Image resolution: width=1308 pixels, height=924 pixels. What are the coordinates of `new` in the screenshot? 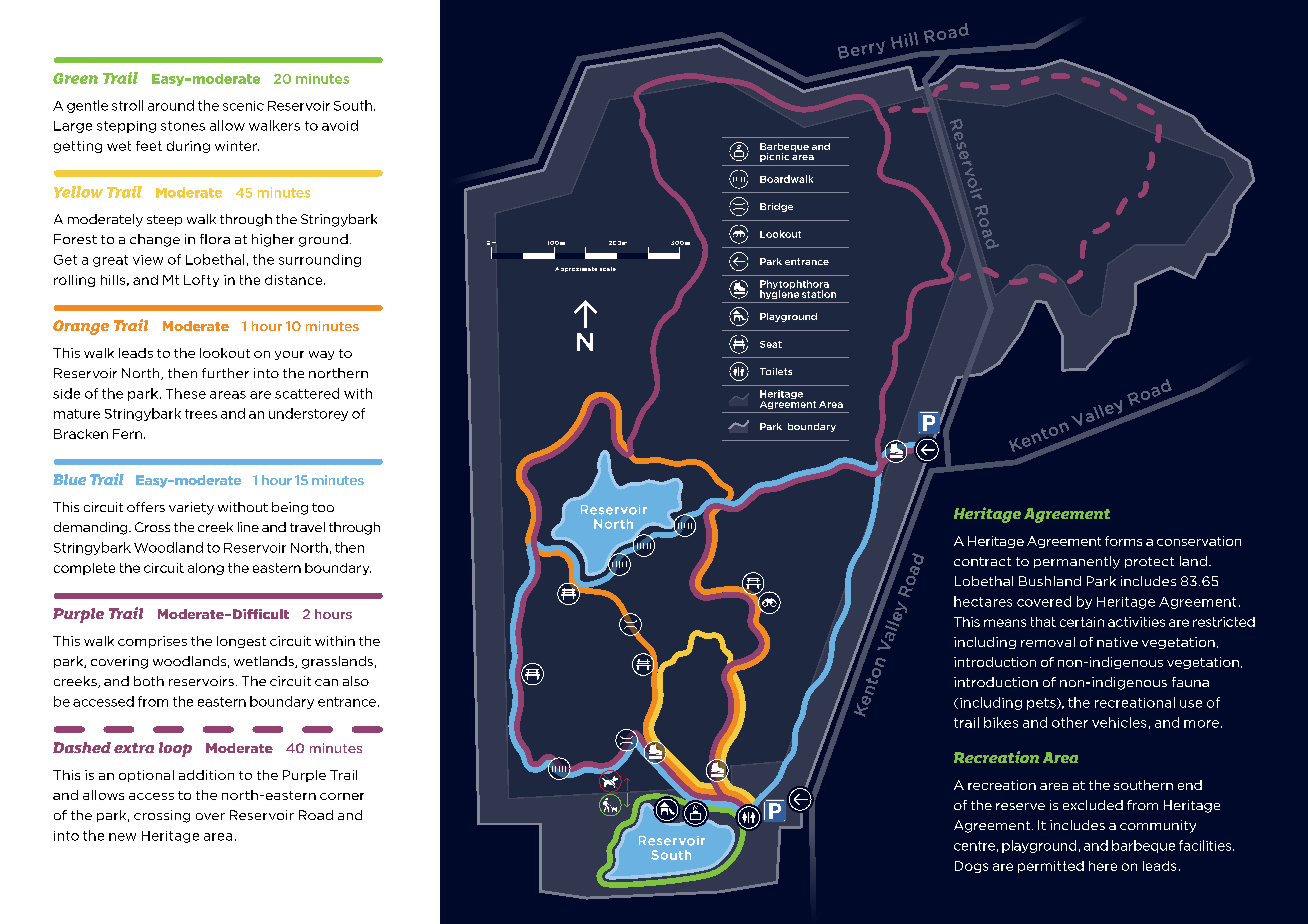 It's located at (122, 837).
